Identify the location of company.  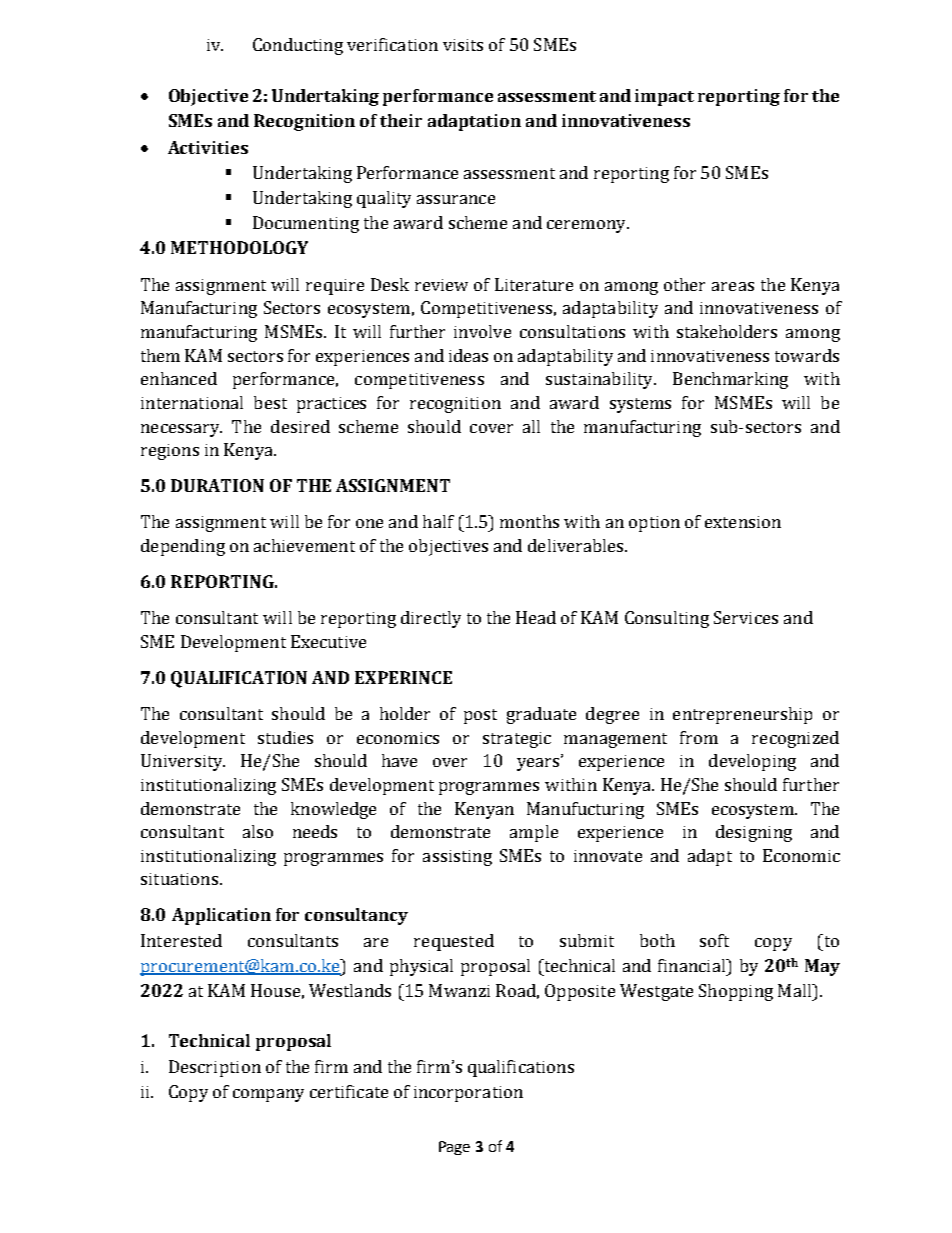
(268, 1095).
